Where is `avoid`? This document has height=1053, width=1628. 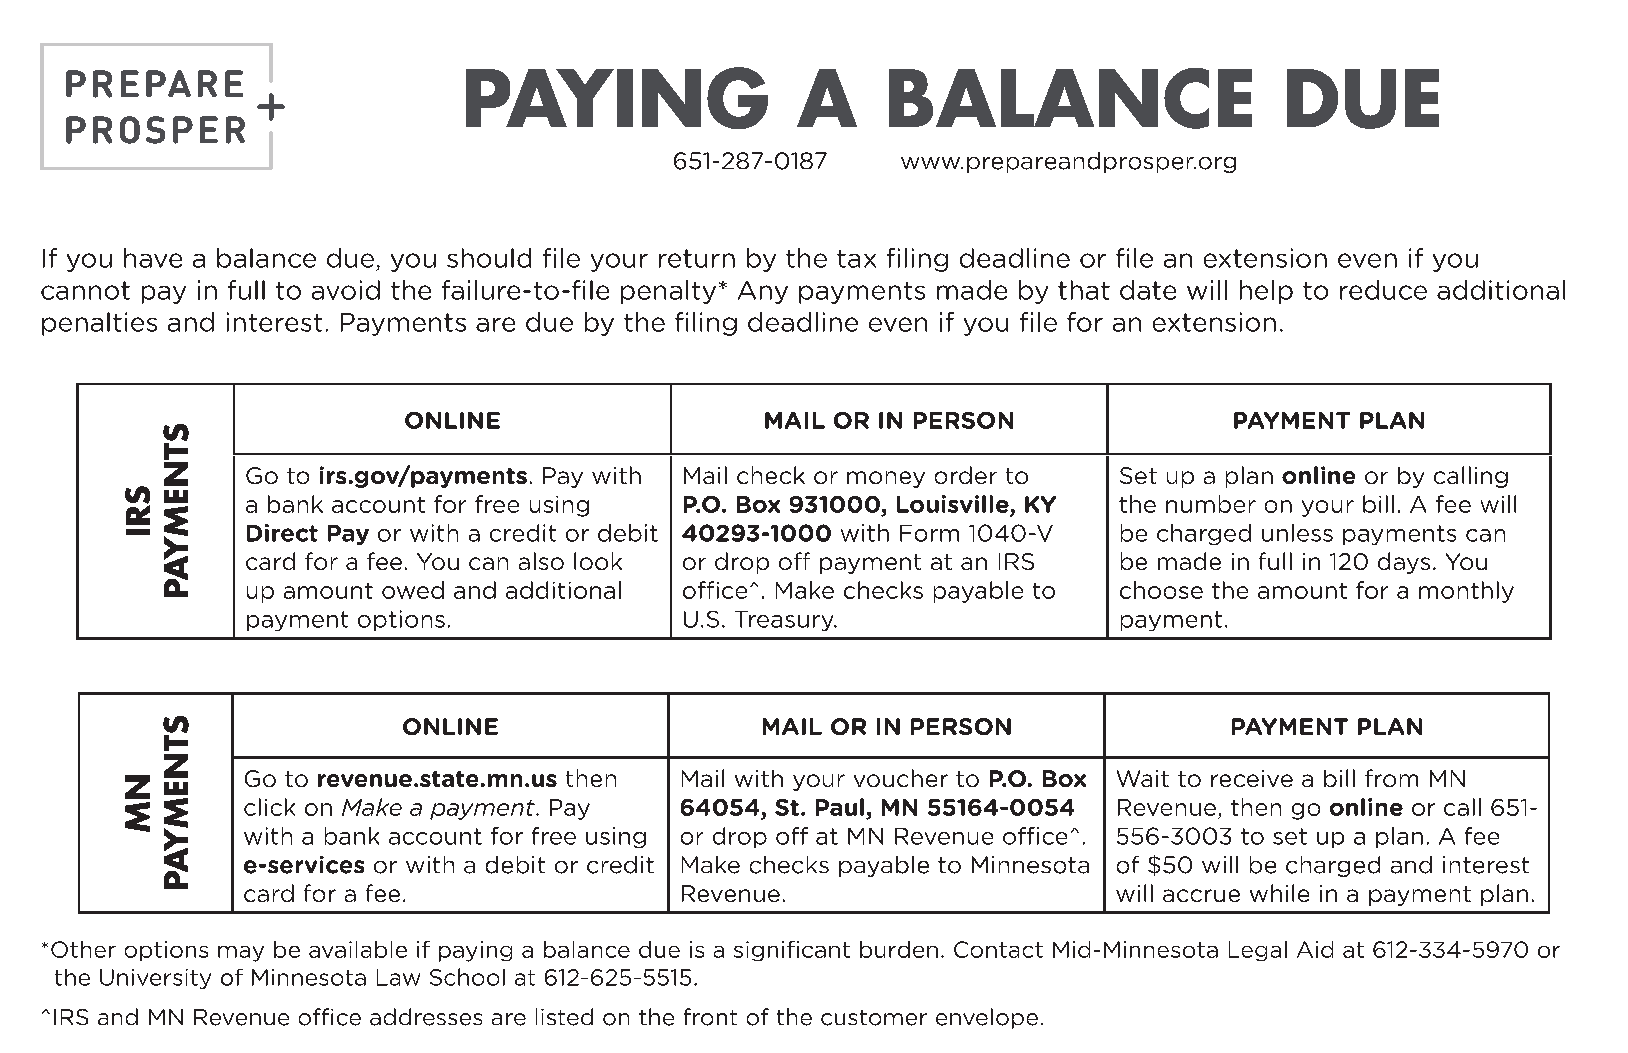
avoid is located at coordinates (346, 290).
